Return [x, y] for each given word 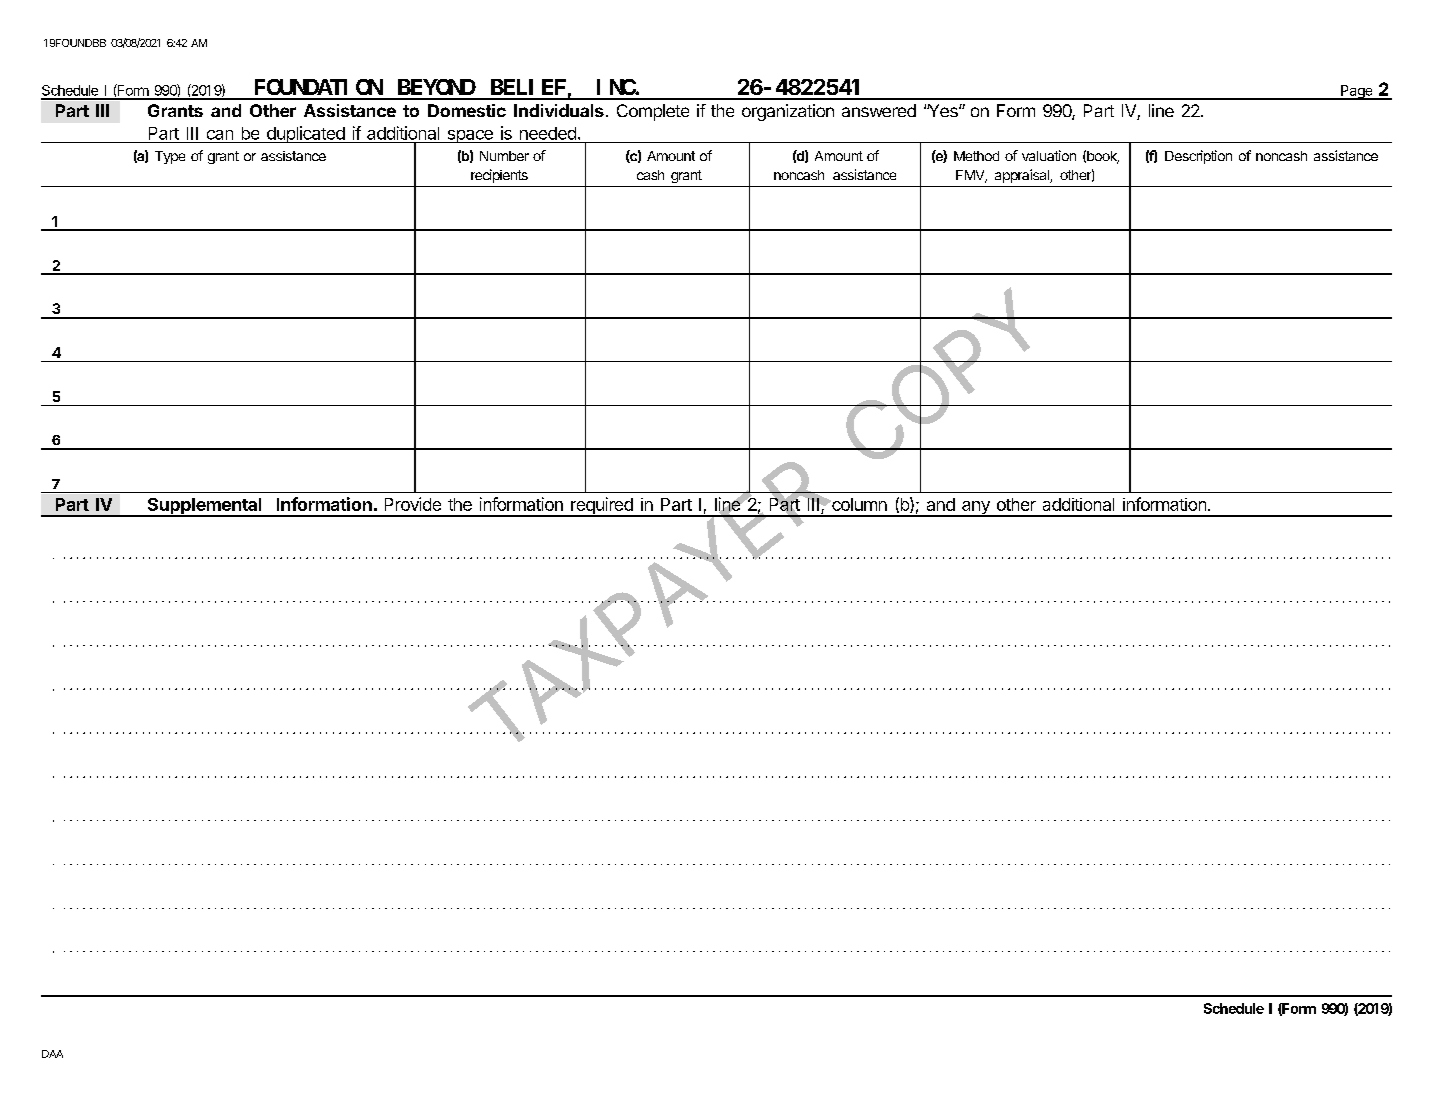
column [858, 504]
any [976, 509]
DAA [52, 1054]
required [602, 507]
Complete [653, 112]
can [220, 135]
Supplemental [204, 507]
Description [1198, 157]
